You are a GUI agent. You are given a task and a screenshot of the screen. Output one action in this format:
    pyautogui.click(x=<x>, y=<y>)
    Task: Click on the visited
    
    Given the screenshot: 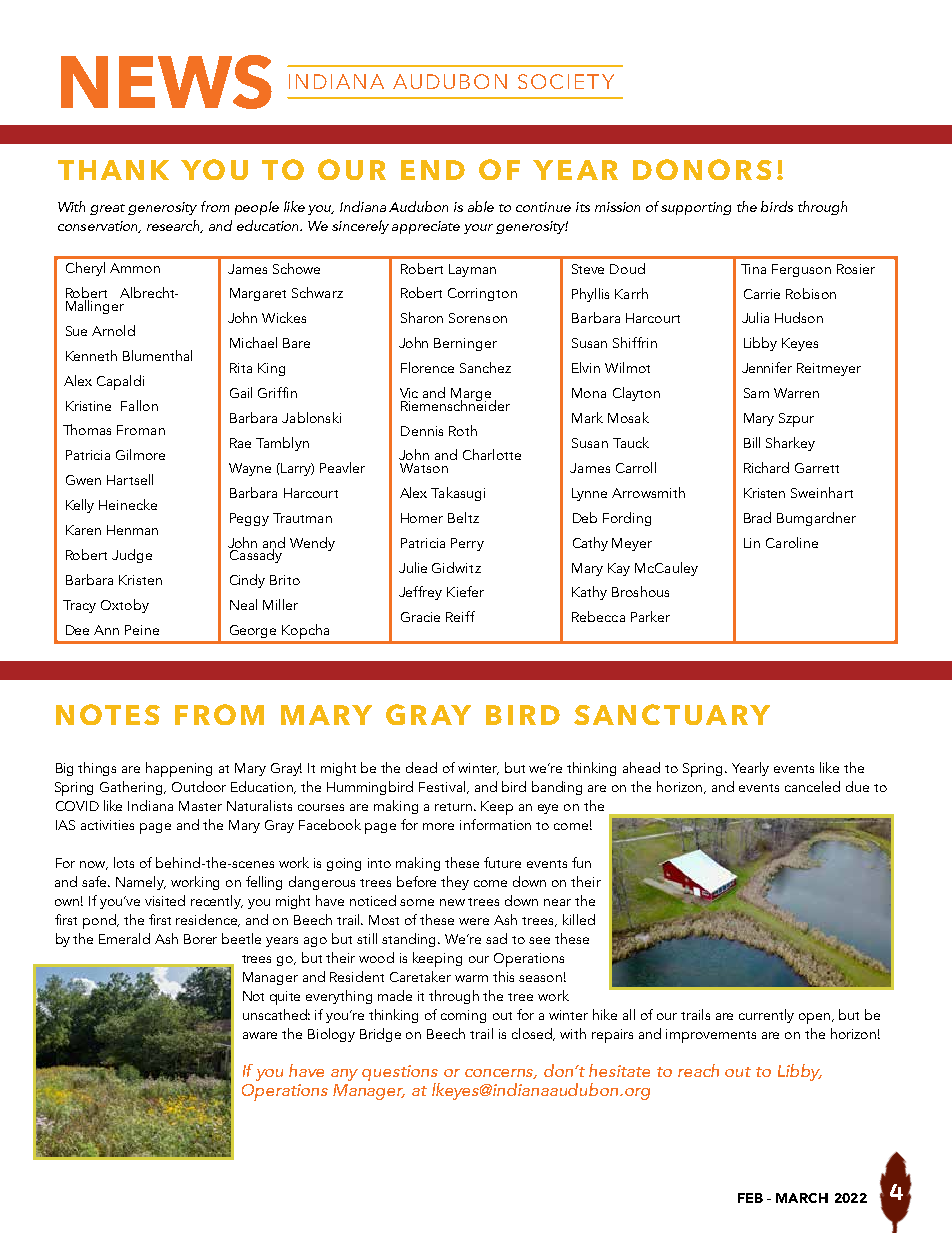 What is the action you would take?
    pyautogui.click(x=165, y=900)
